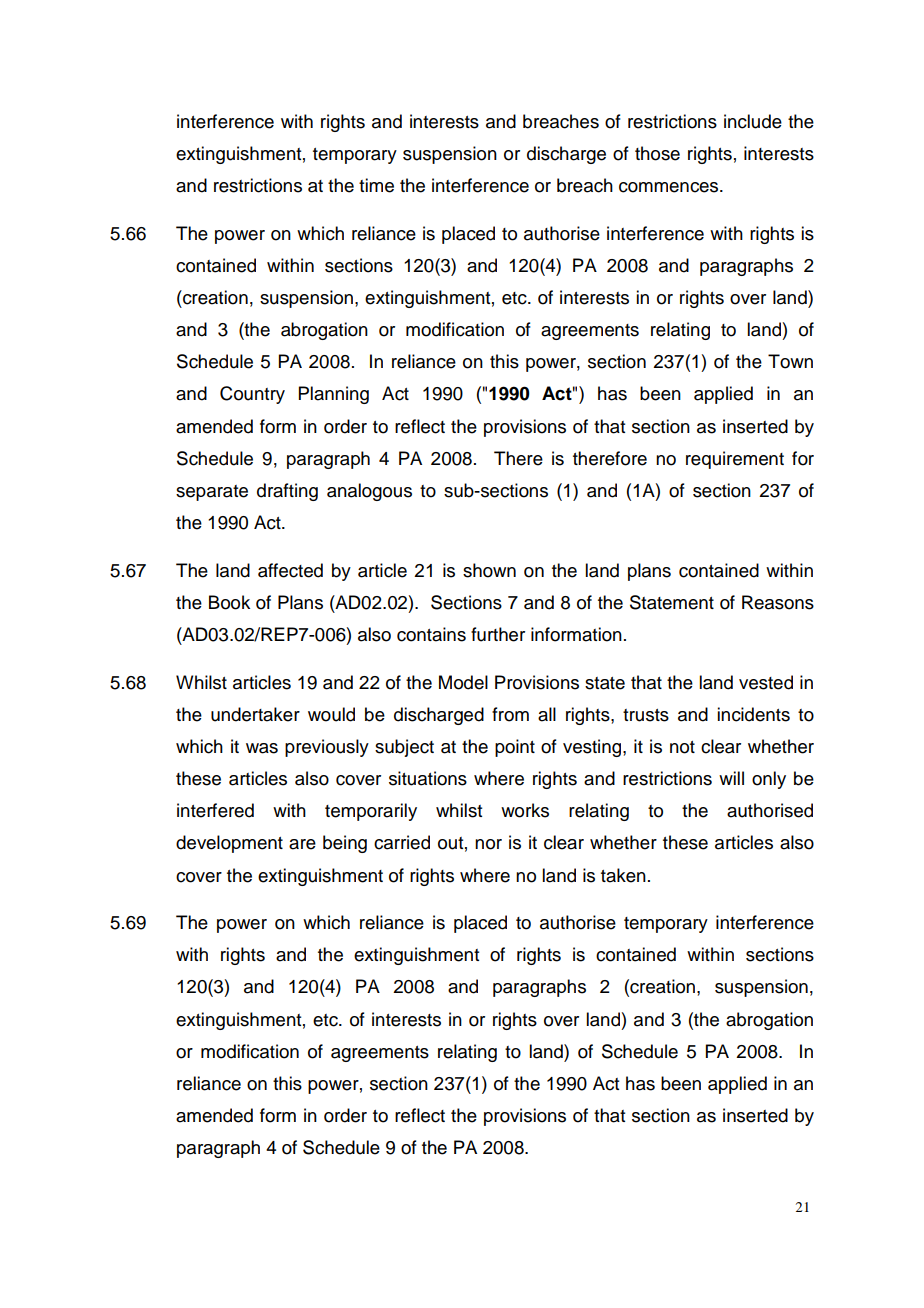 This document has height=1308, width=924. What do you see at coordinates (488, 844) in the document?
I see `nor` at bounding box center [488, 844].
